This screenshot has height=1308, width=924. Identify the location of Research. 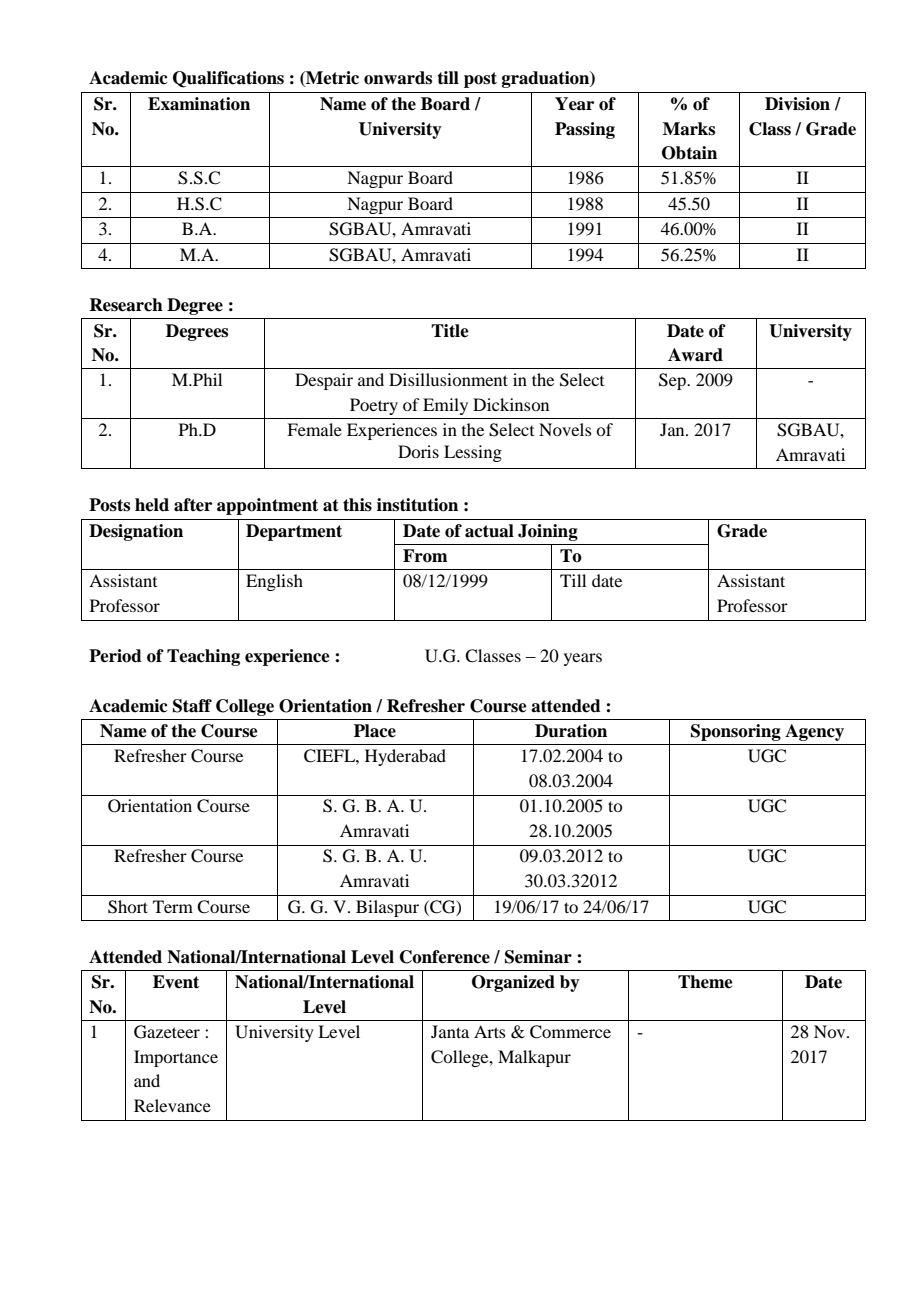
(126, 305).
